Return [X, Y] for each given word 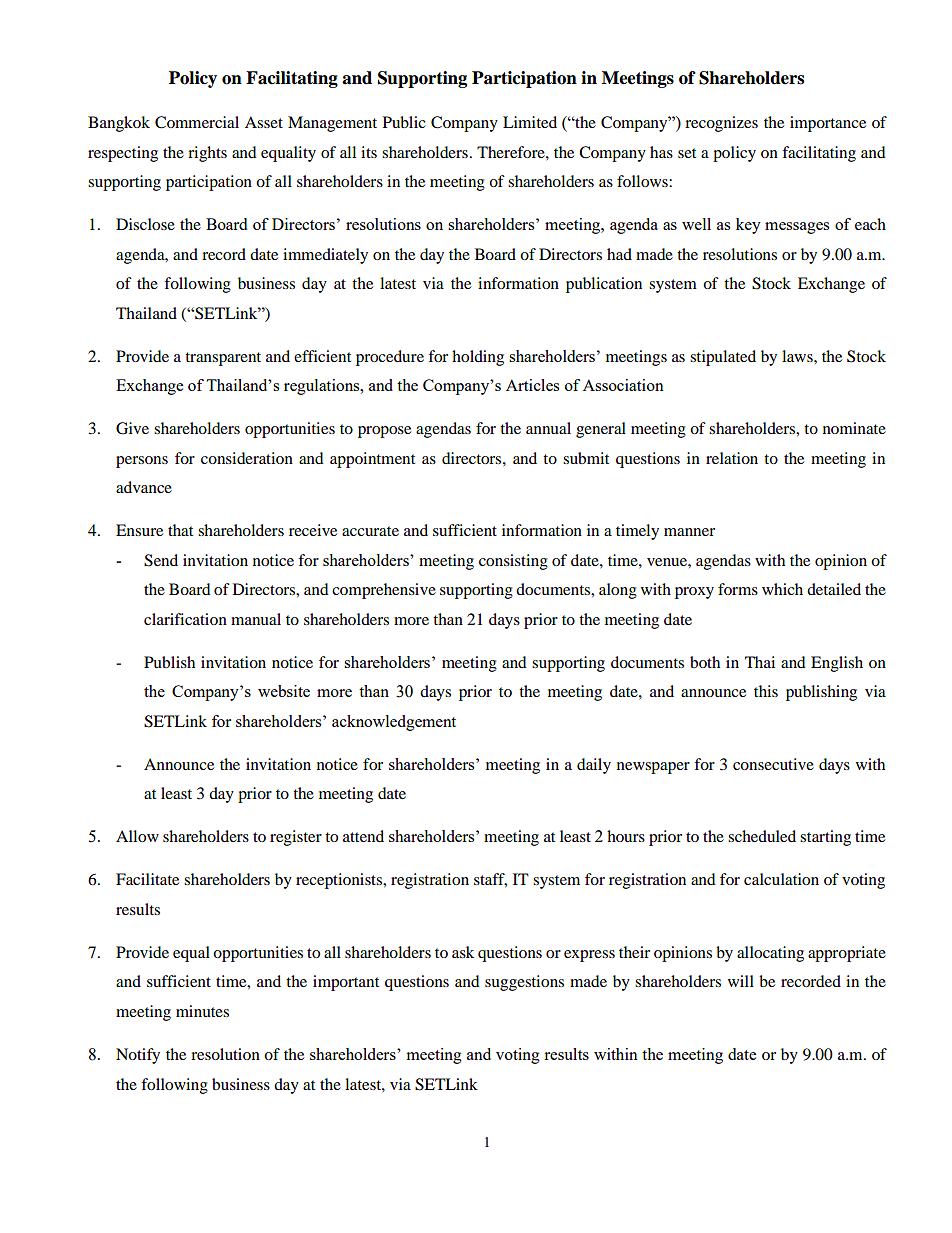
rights [207, 154]
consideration [247, 458]
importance [828, 124]
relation [732, 458]
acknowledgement [394, 723]
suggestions [524, 983]
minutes [202, 1011]
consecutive [773, 764]
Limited [530, 122]
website [284, 691]
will [741, 981]
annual [548, 428]
